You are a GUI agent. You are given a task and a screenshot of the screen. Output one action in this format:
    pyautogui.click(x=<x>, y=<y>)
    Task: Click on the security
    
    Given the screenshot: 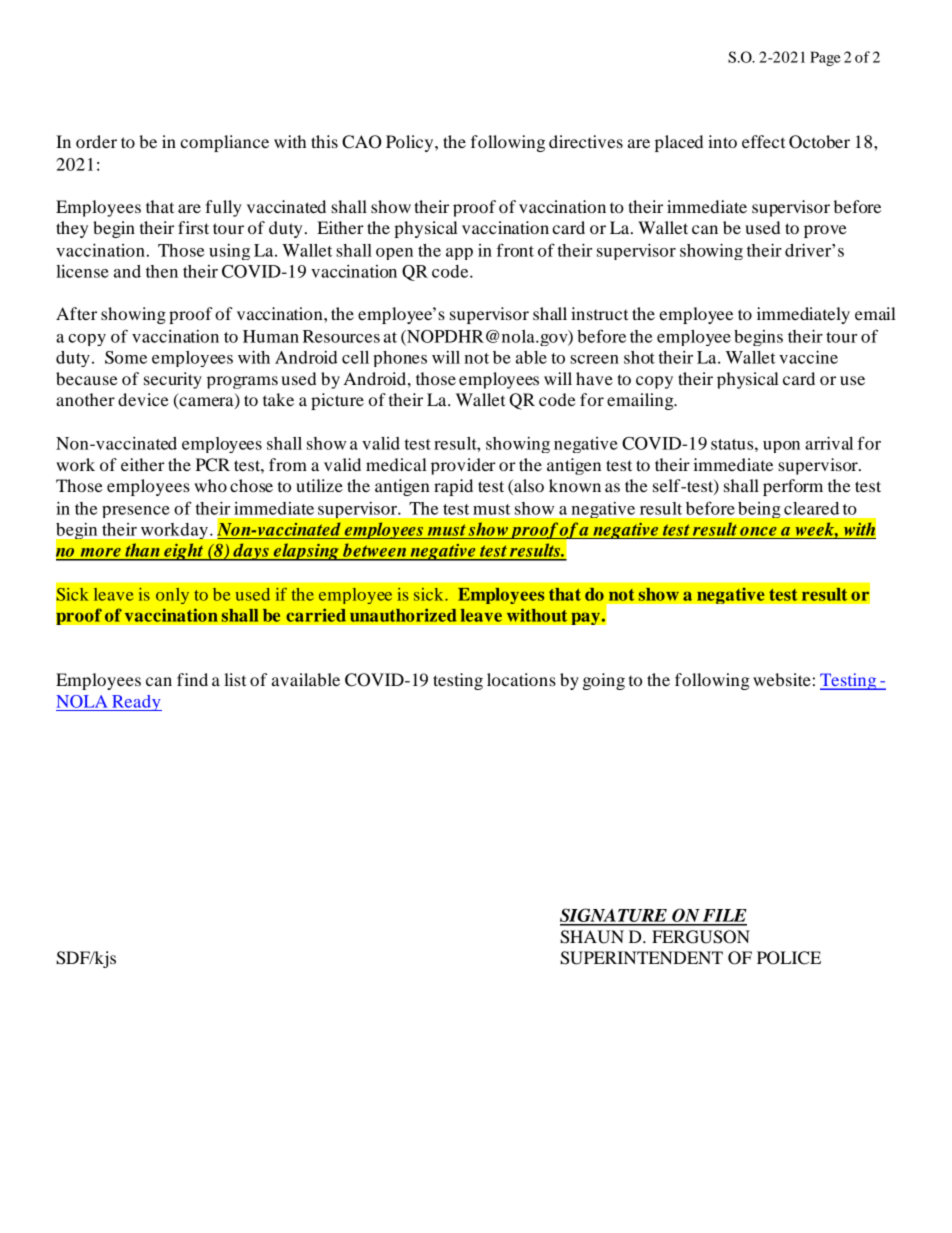 What is the action you would take?
    pyautogui.click(x=173, y=380)
